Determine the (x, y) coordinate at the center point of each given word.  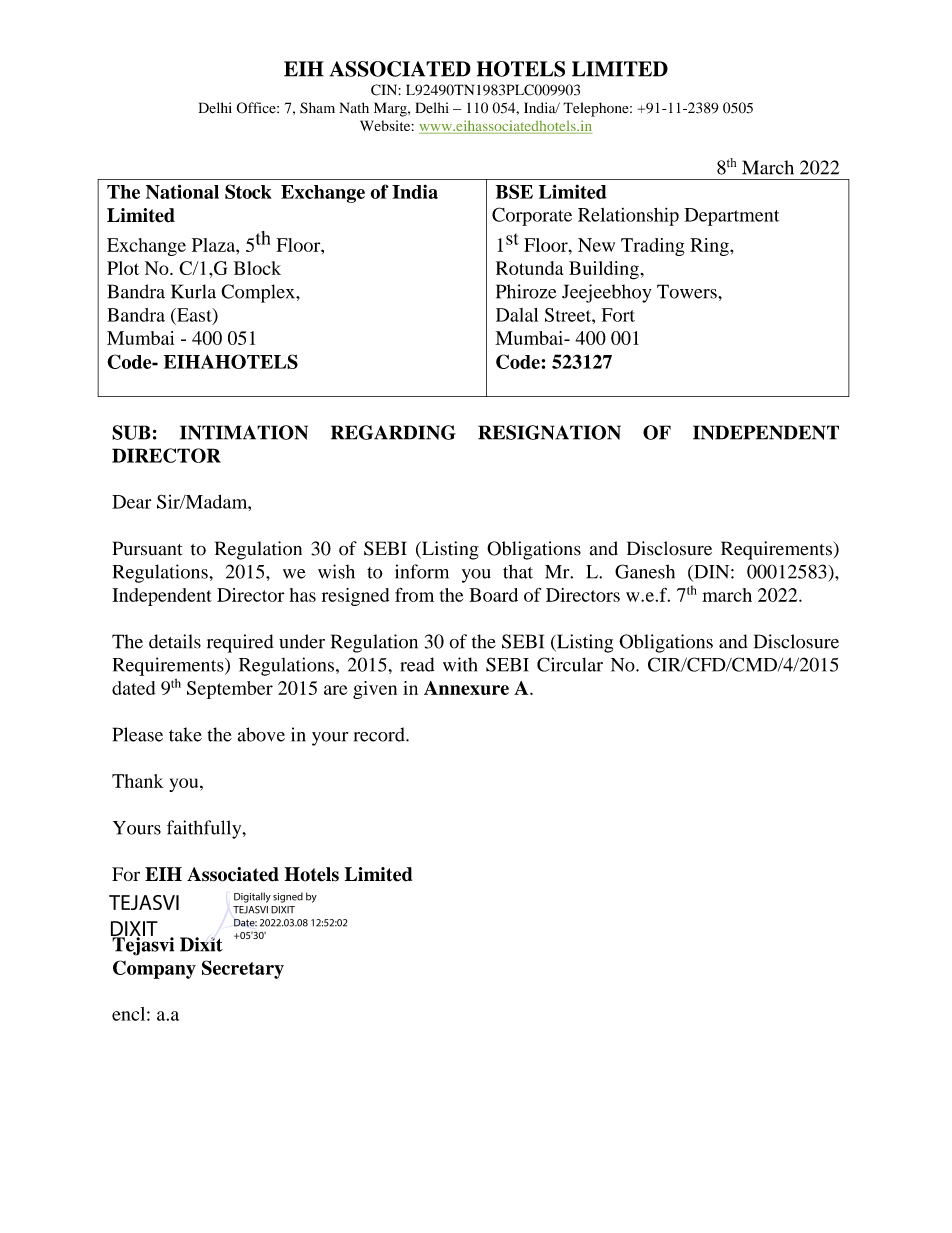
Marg (391, 109)
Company (154, 969)
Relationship (628, 216)
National (182, 191)
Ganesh (645, 571)
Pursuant (147, 548)
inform (422, 571)
